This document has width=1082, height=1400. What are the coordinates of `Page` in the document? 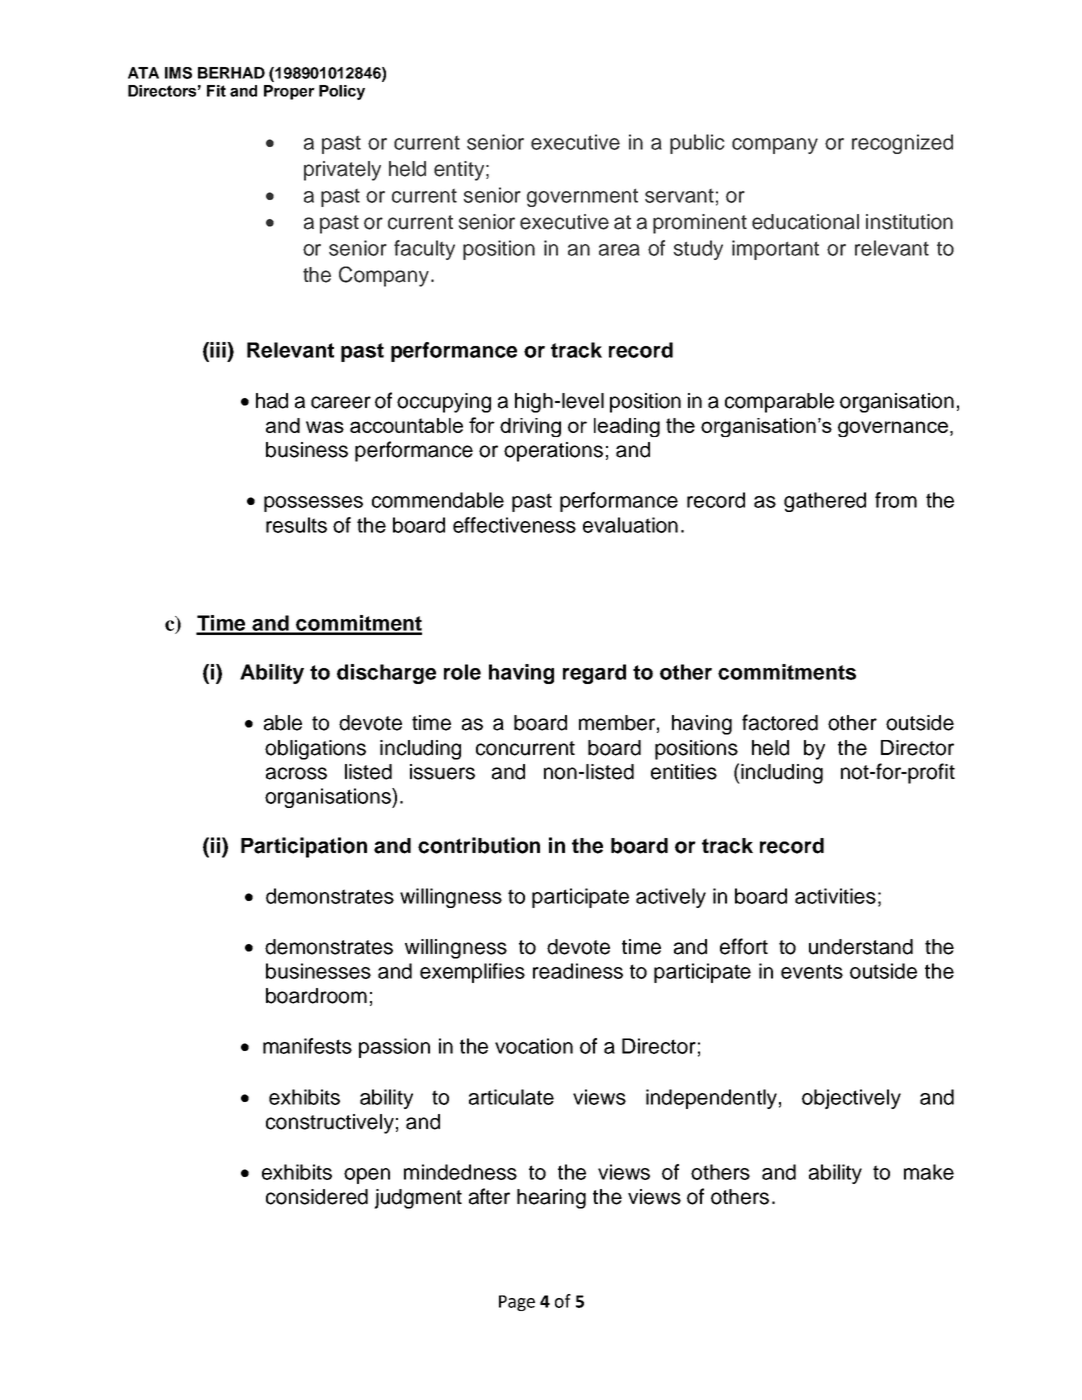 It's located at (517, 1303).
